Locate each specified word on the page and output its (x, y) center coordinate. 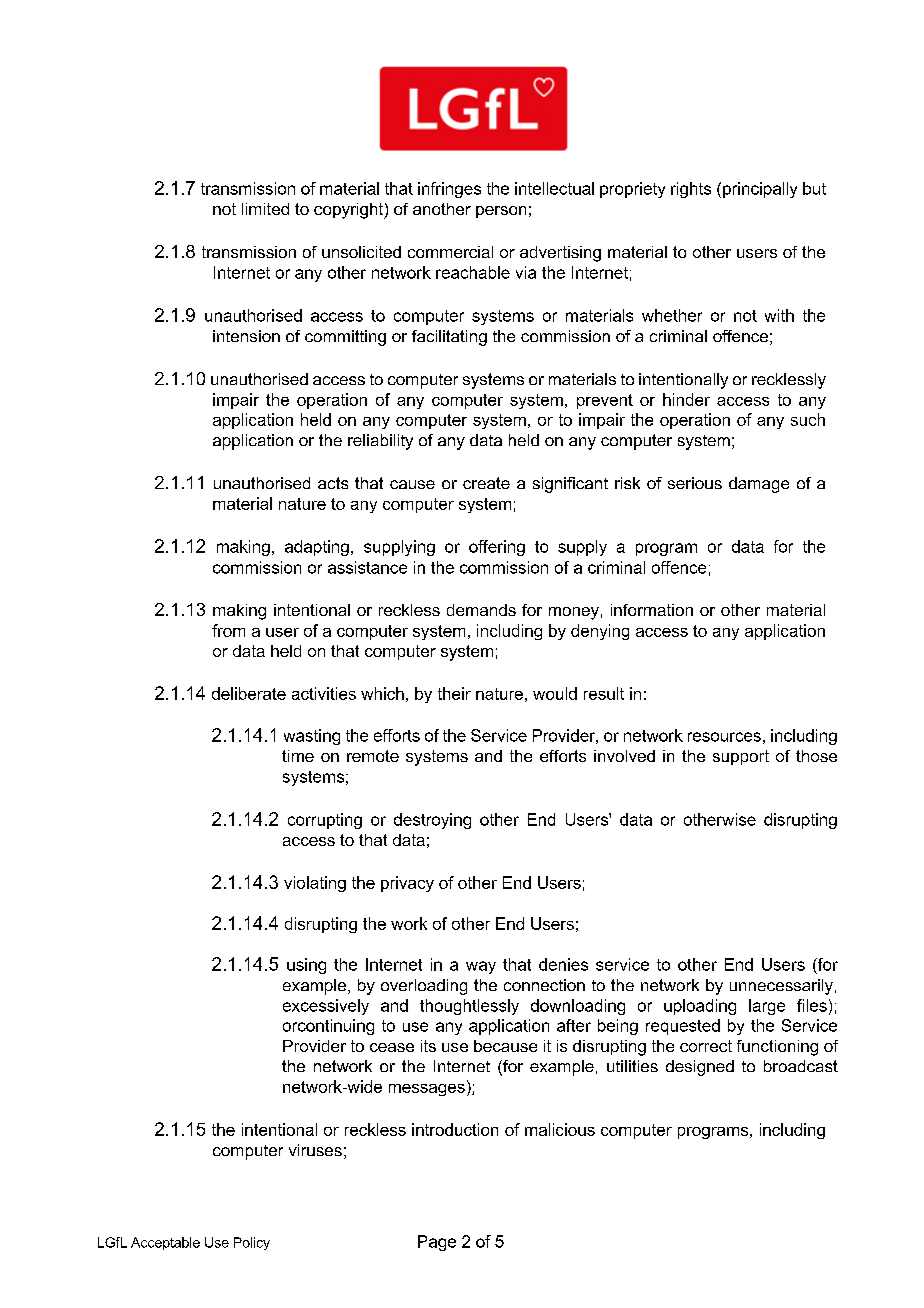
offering (497, 548)
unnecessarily (781, 987)
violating (315, 884)
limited (265, 209)
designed (700, 1068)
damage (759, 485)
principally (760, 190)
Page (437, 1243)
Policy (252, 1243)
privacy (407, 884)
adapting (317, 548)
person (501, 212)
